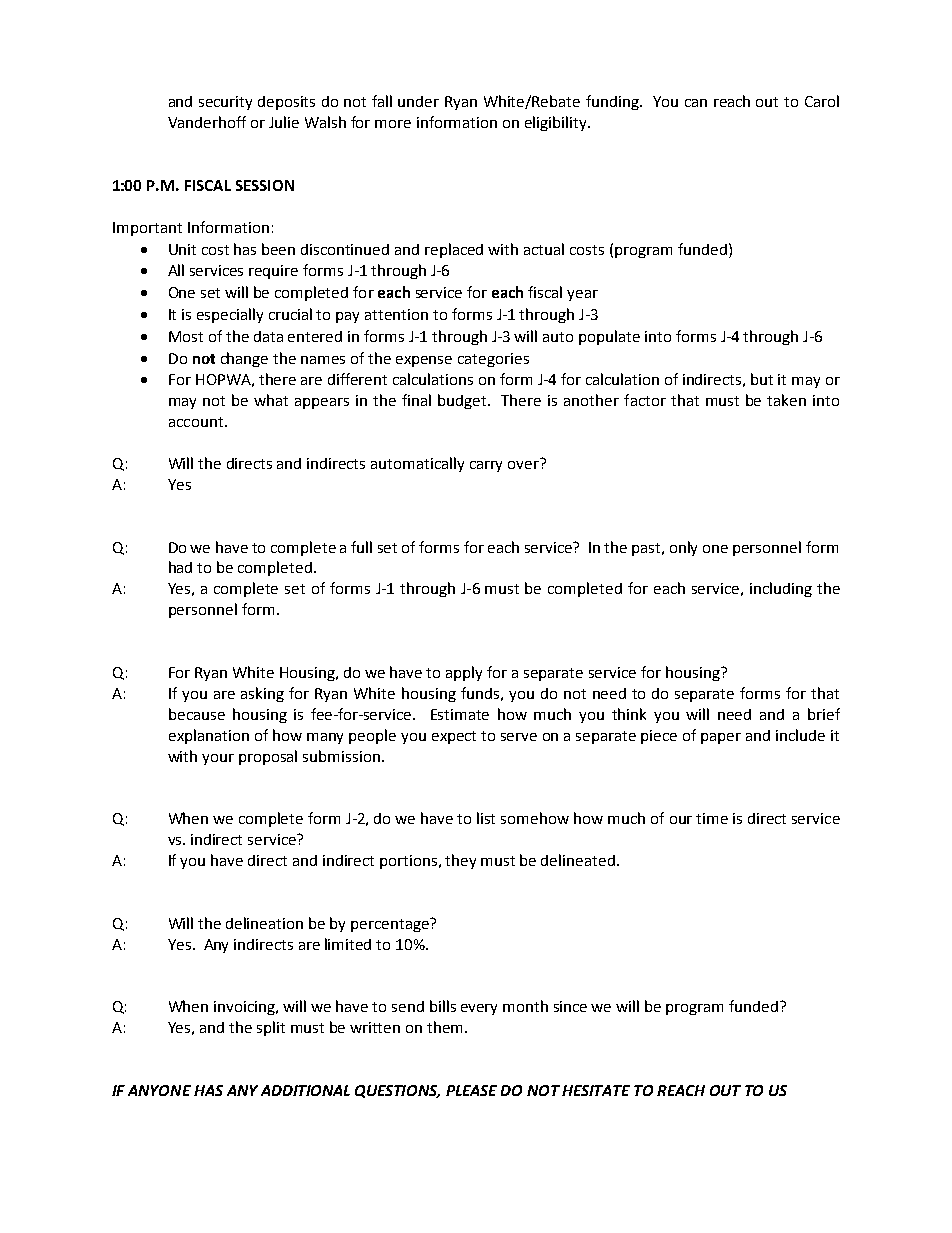 Image resolution: width=952 pixels, height=1233 pixels. What do you see at coordinates (696, 103) in the document?
I see `can` at bounding box center [696, 103].
